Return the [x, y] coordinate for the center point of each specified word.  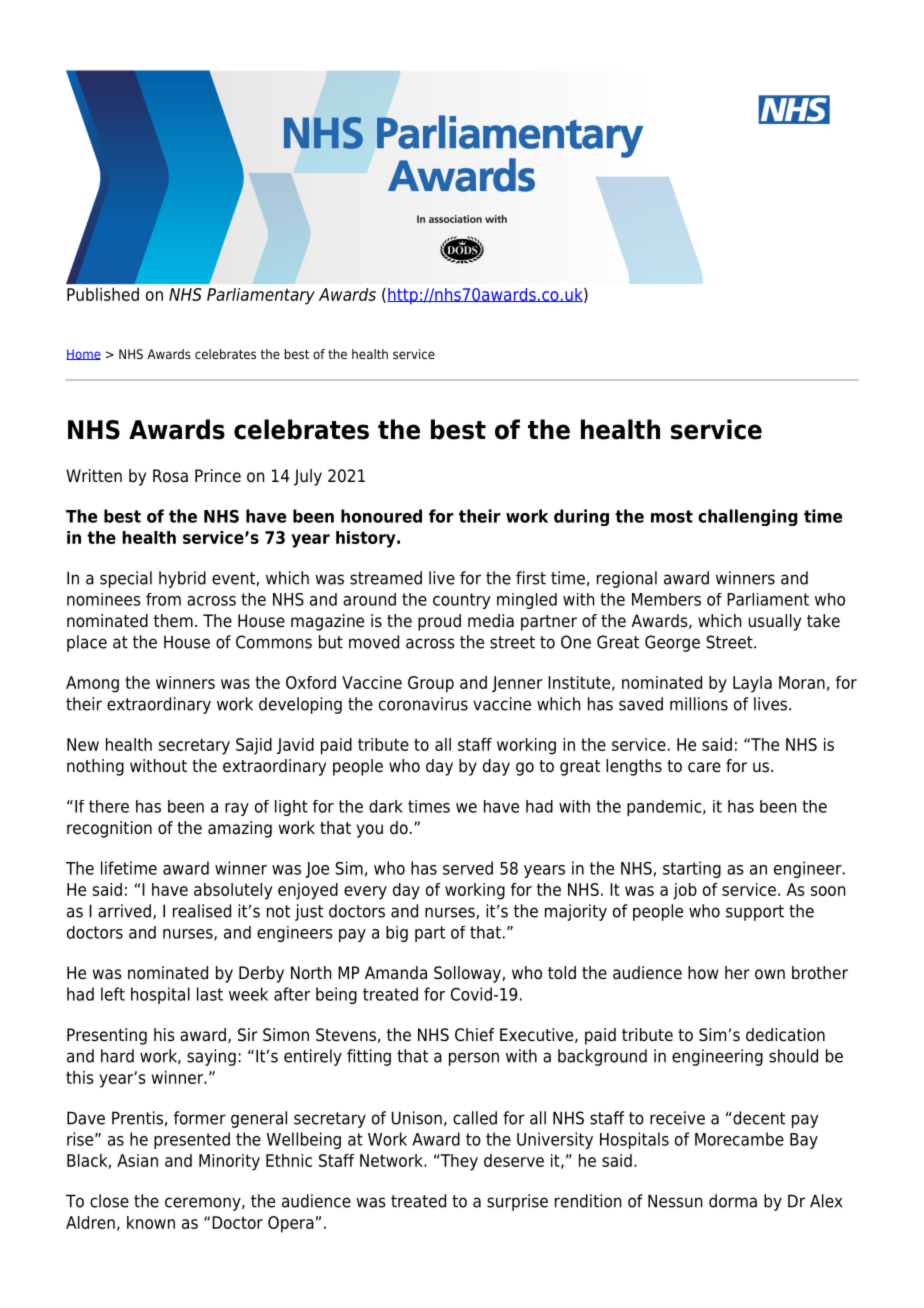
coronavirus [423, 704]
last [210, 994]
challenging [748, 517]
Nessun [675, 1201]
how [703, 973]
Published [103, 294]
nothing [95, 767]
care [704, 767]
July [308, 477]
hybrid [182, 579]
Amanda [396, 973]
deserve [514, 1160]
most [672, 516]
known [151, 1222]
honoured [381, 516]
